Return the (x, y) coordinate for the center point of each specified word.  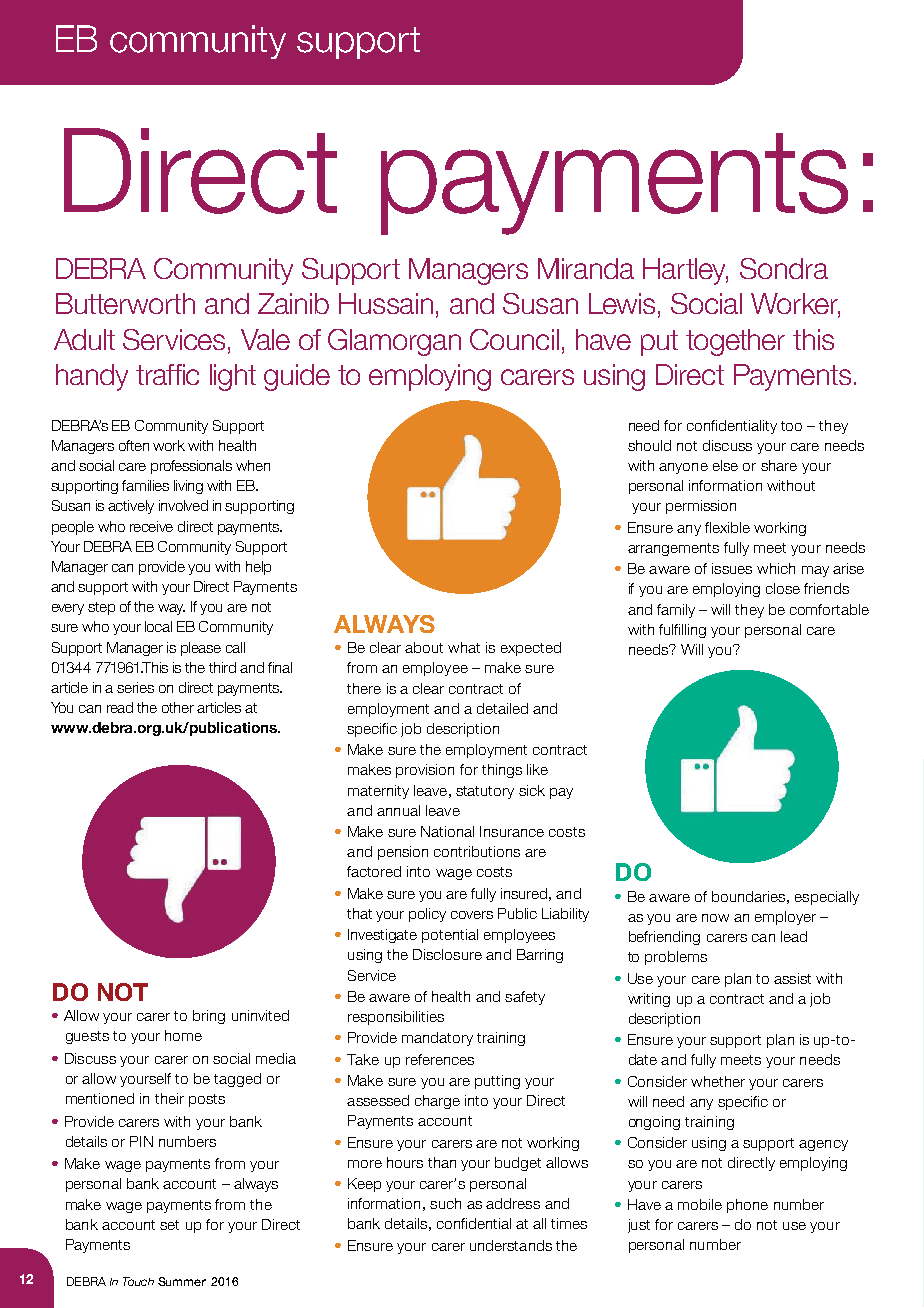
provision (425, 771)
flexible (727, 527)
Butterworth (125, 303)
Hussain (386, 303)
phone (747, 1206)
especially (827, 898)
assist (792, 978)
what (464, 647)
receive (151, 526)
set (169, 1225)
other (178, 707)
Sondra (784, 268)
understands (511, 1245)
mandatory (437, 1039)
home (183, 1035)
